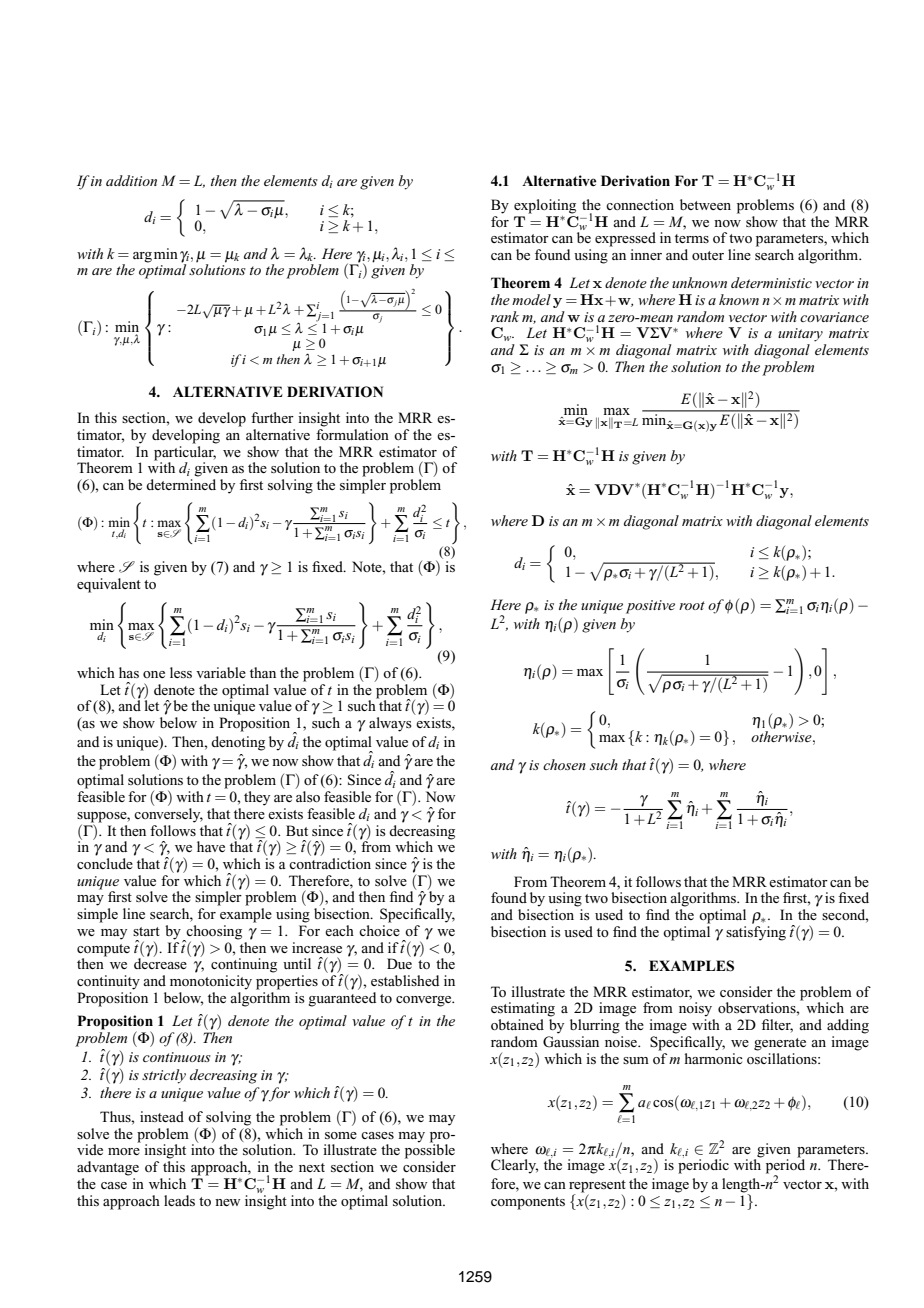  Describe the element at coordinates (179, 1200) in the screenshot. I see `leads` at that location.
